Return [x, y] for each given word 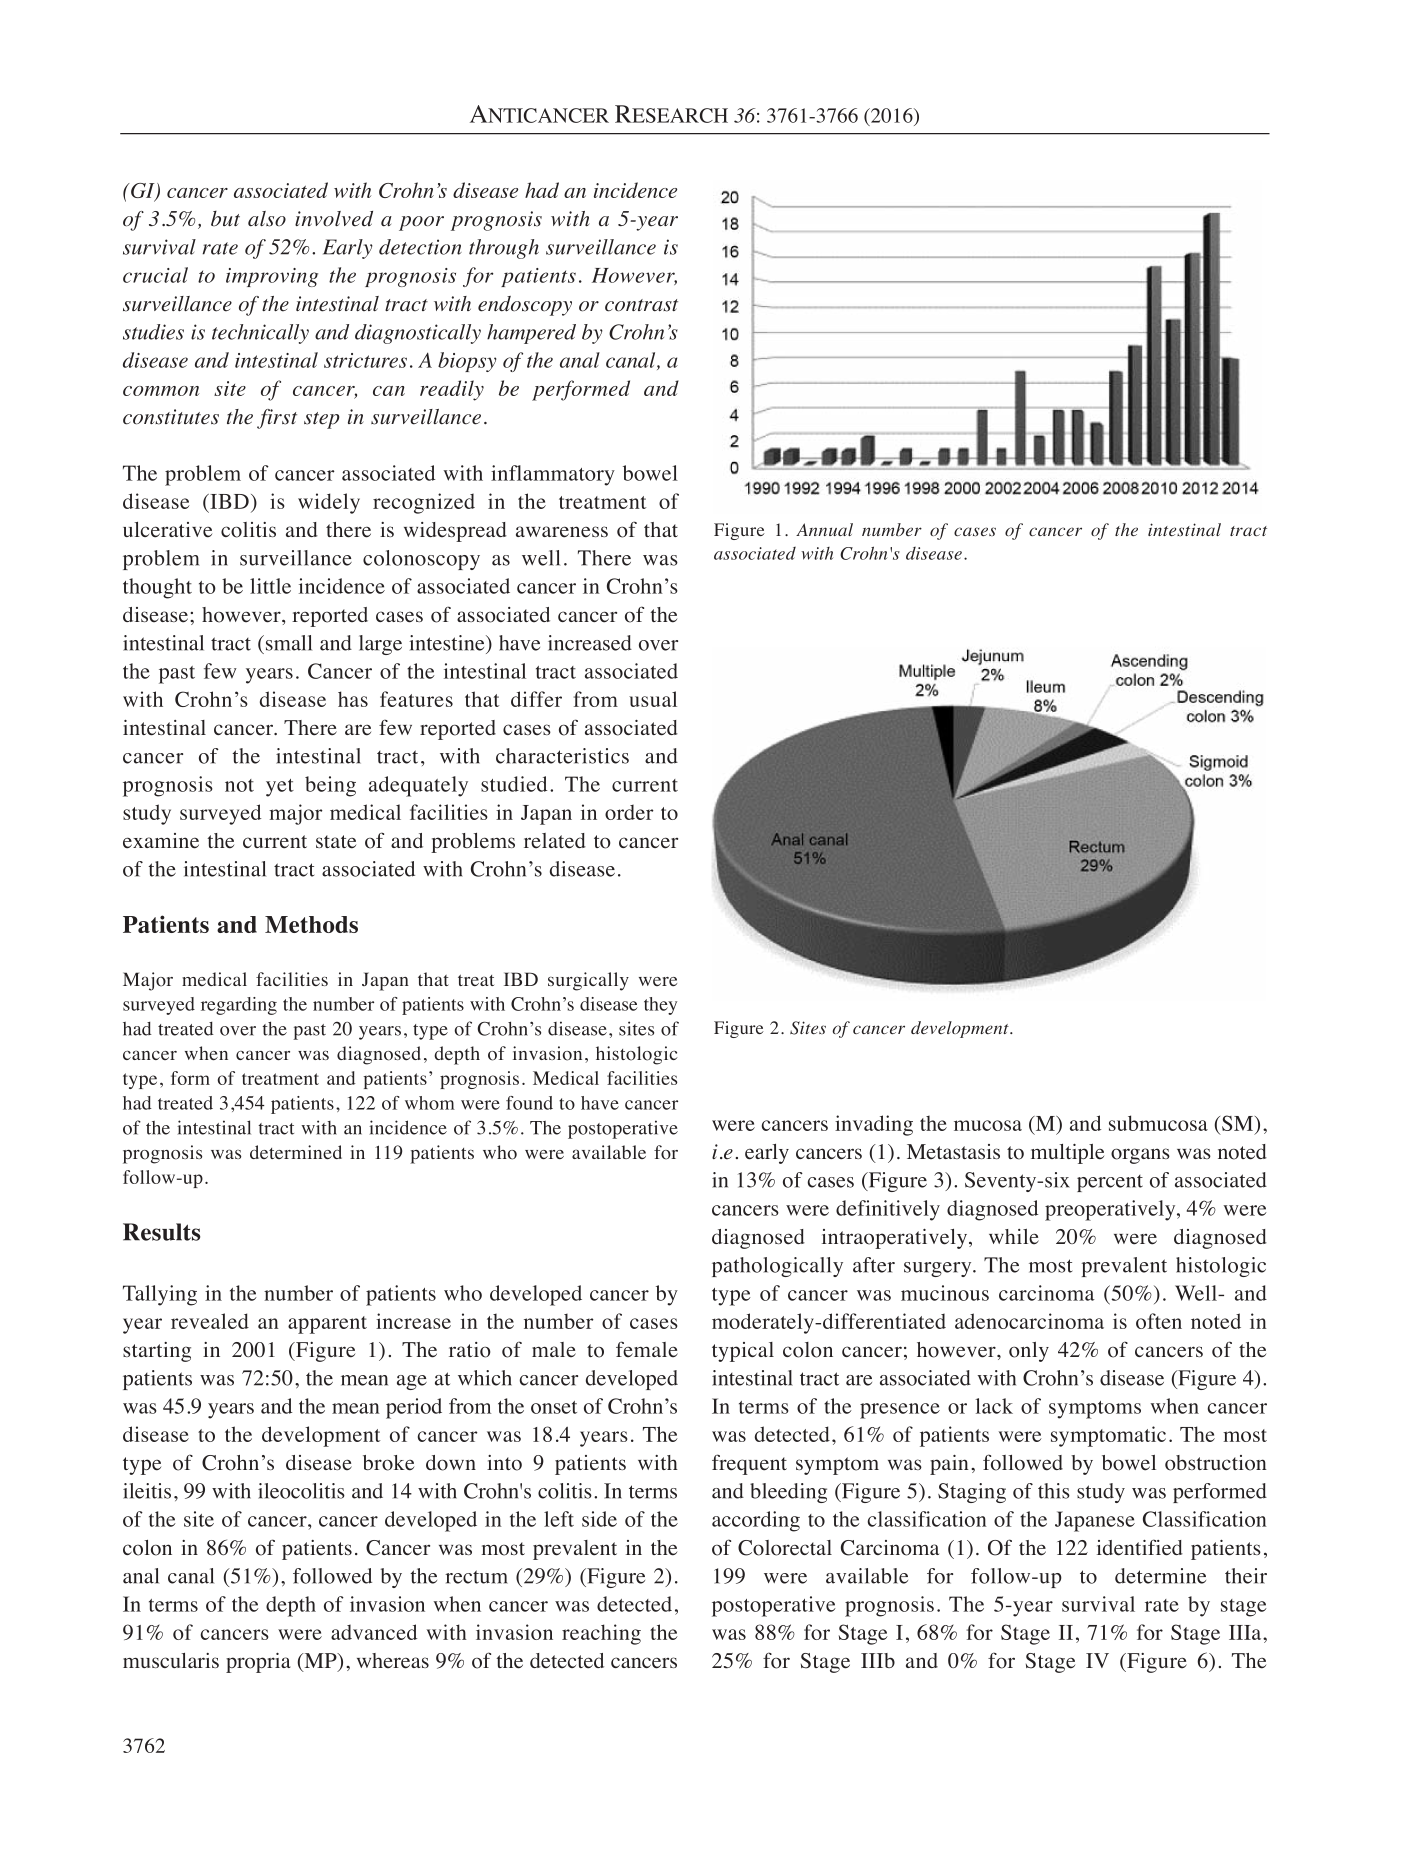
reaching [601, 1634]
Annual [824, 529]
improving [272, 277]
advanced [374, 1632]
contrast [641, 305]
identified [1140, 1547]
